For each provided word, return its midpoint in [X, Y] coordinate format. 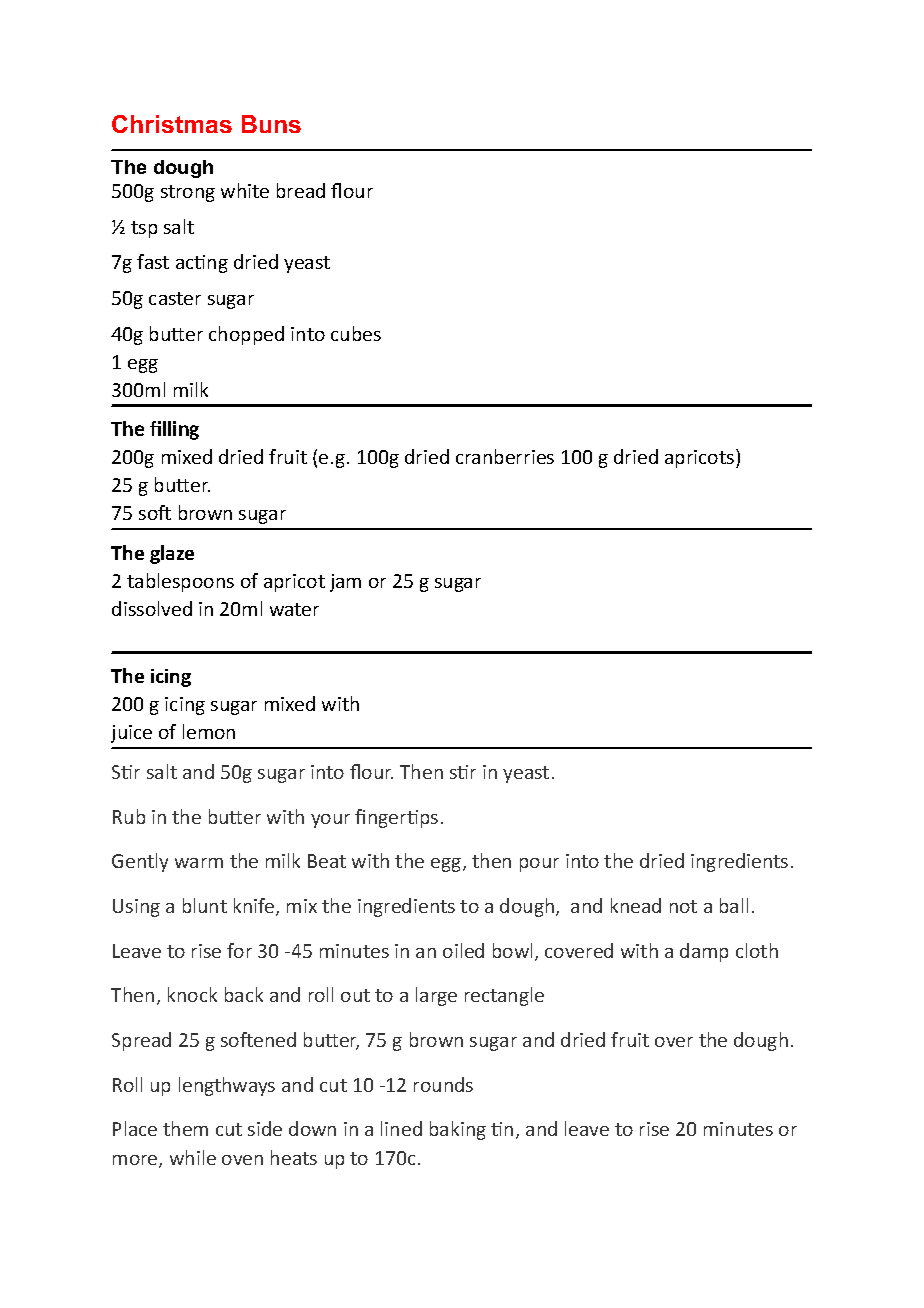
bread [301, 190]
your [330, 821]
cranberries [505, 456]
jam [345, 583]
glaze [172, 554]
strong [188, 193]
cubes [356, 333]
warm [199, 863]
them [185, 1128]
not [683, 906]
